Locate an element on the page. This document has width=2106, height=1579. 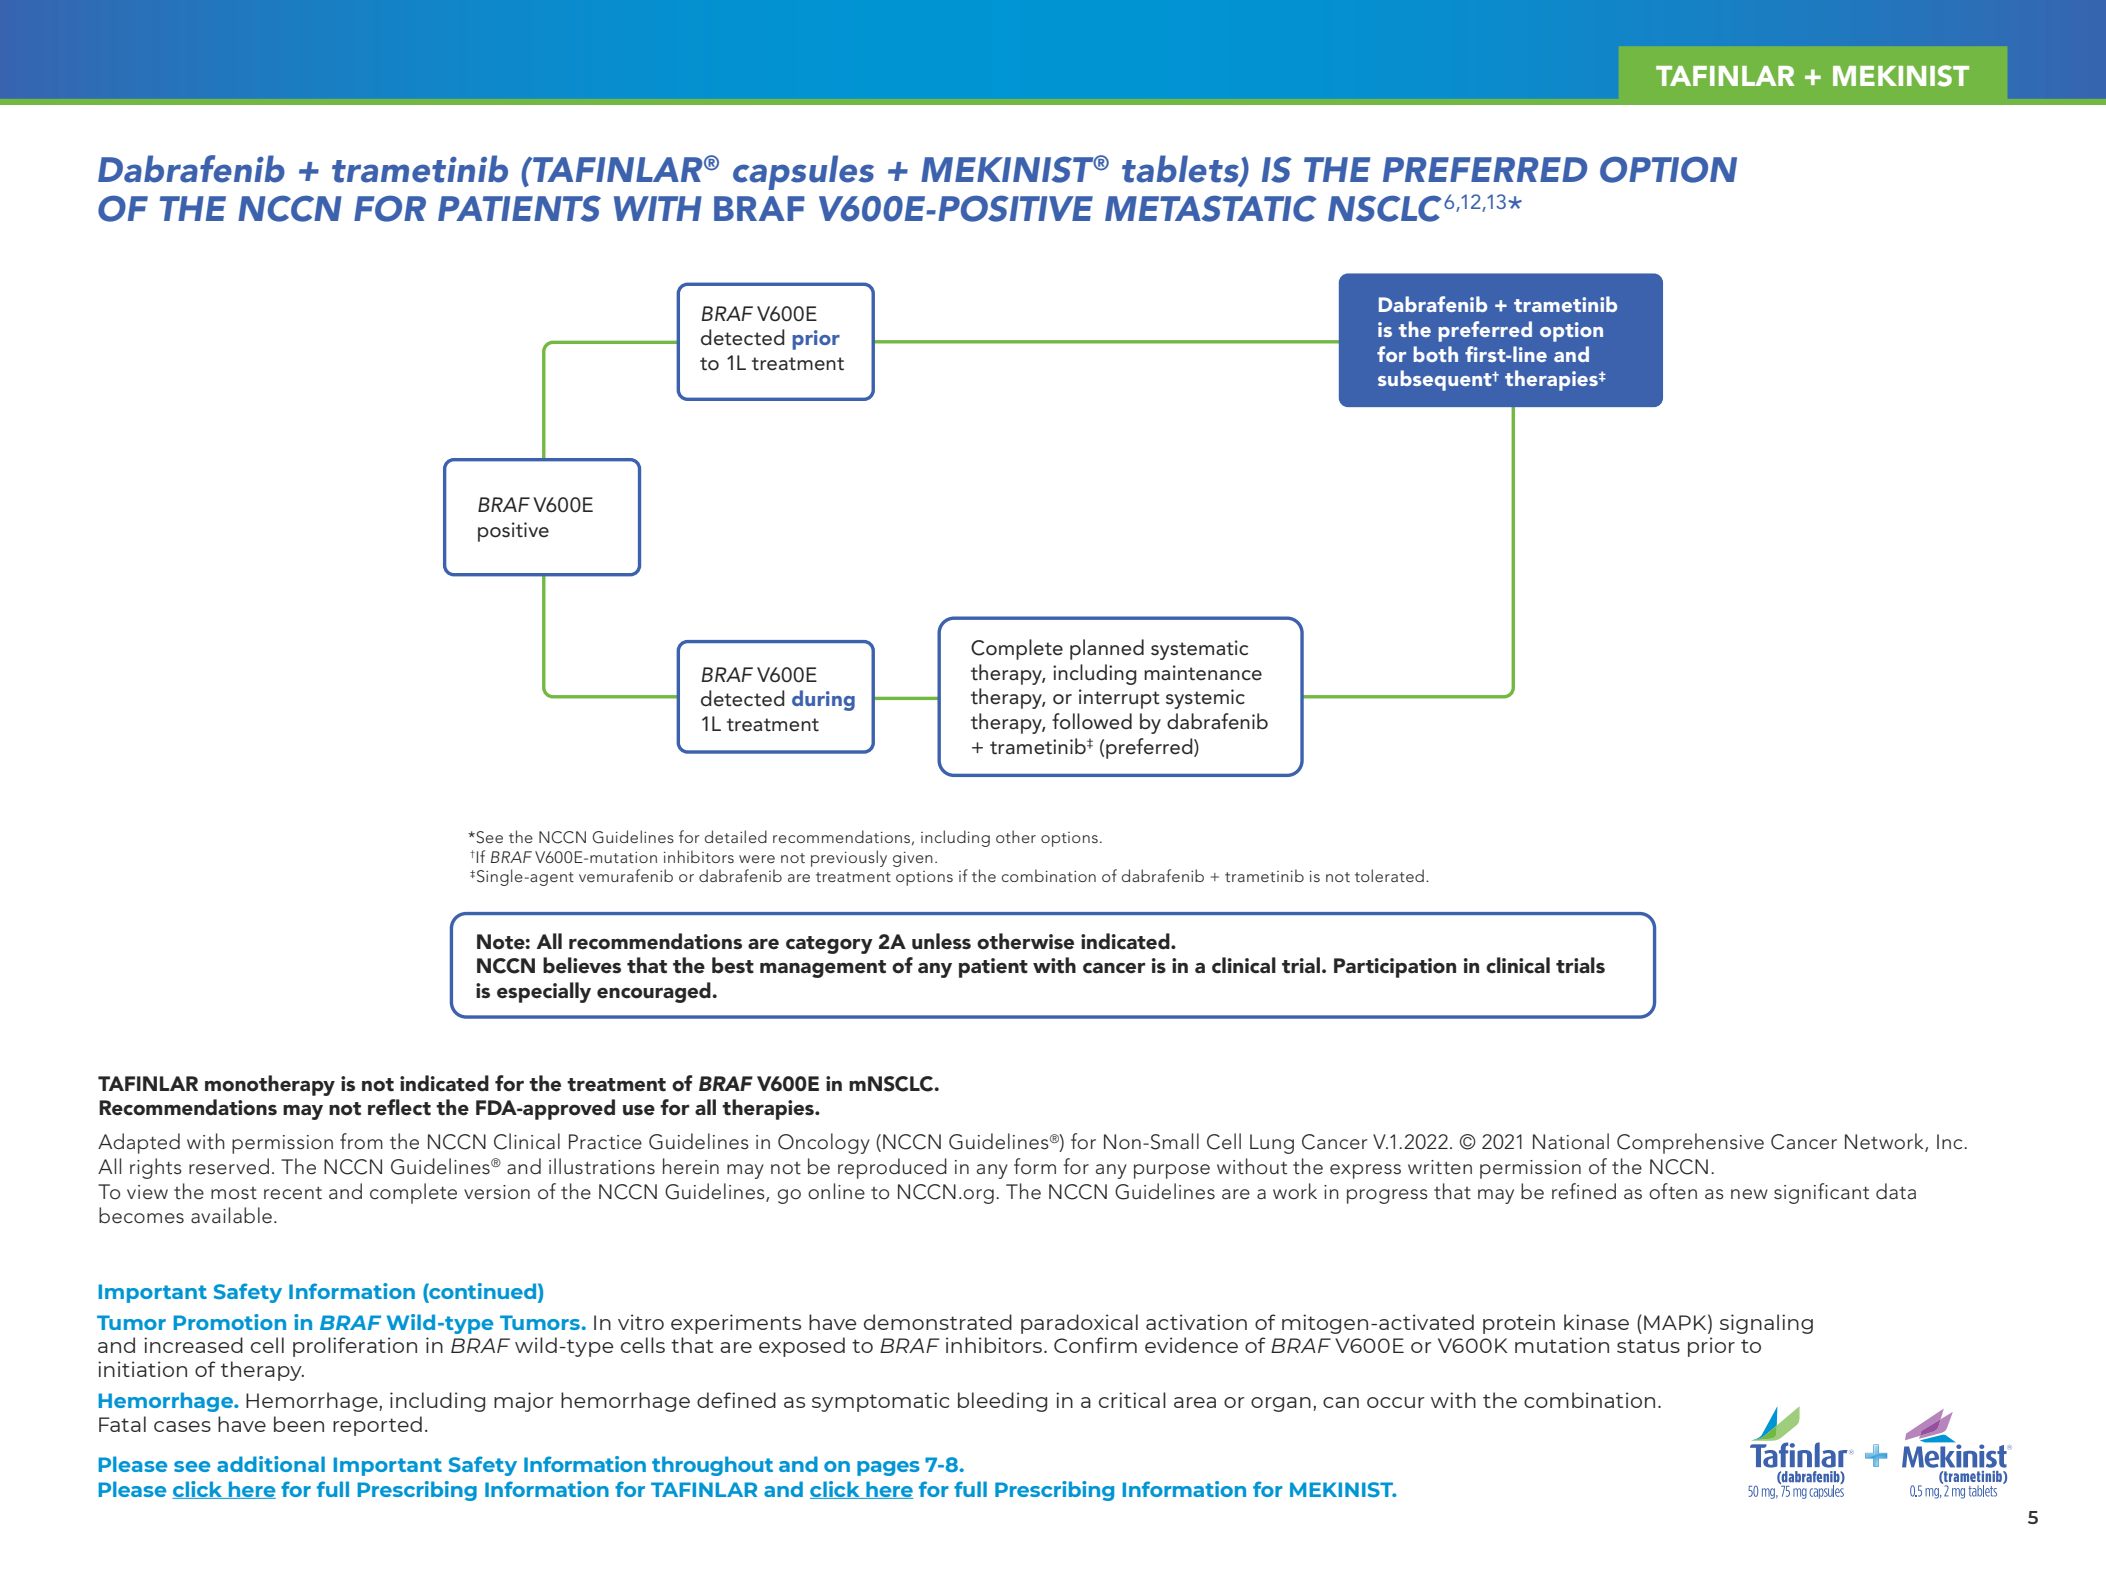
been is located at coordinates (299, 1424).
